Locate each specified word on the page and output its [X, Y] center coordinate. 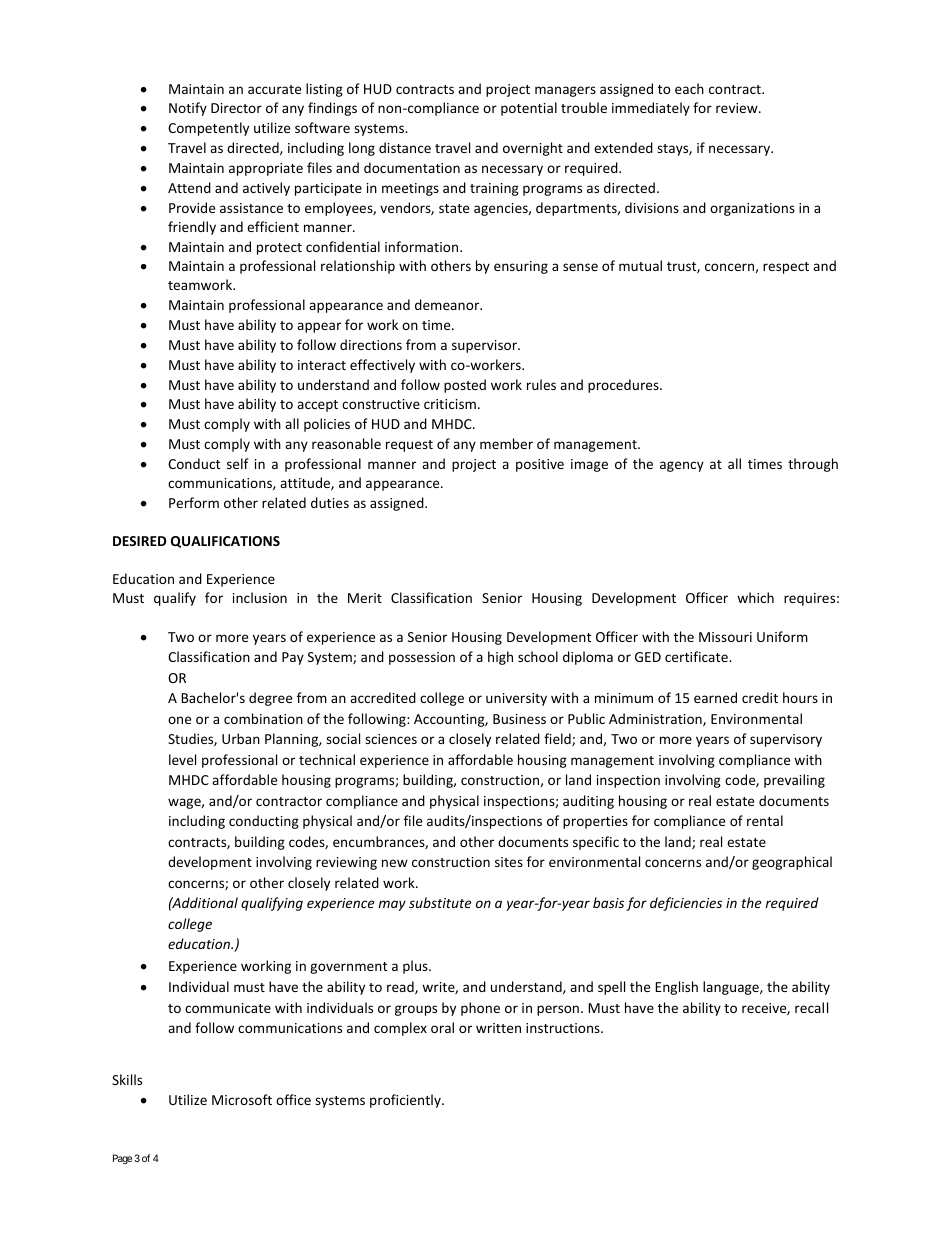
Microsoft [242, 1099]
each [689, 88]
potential [529, 109]
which [755, 597]
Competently [208, 129]
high [500, 658]
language [732, 988]
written [498, 1028]
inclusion [260, 597]
